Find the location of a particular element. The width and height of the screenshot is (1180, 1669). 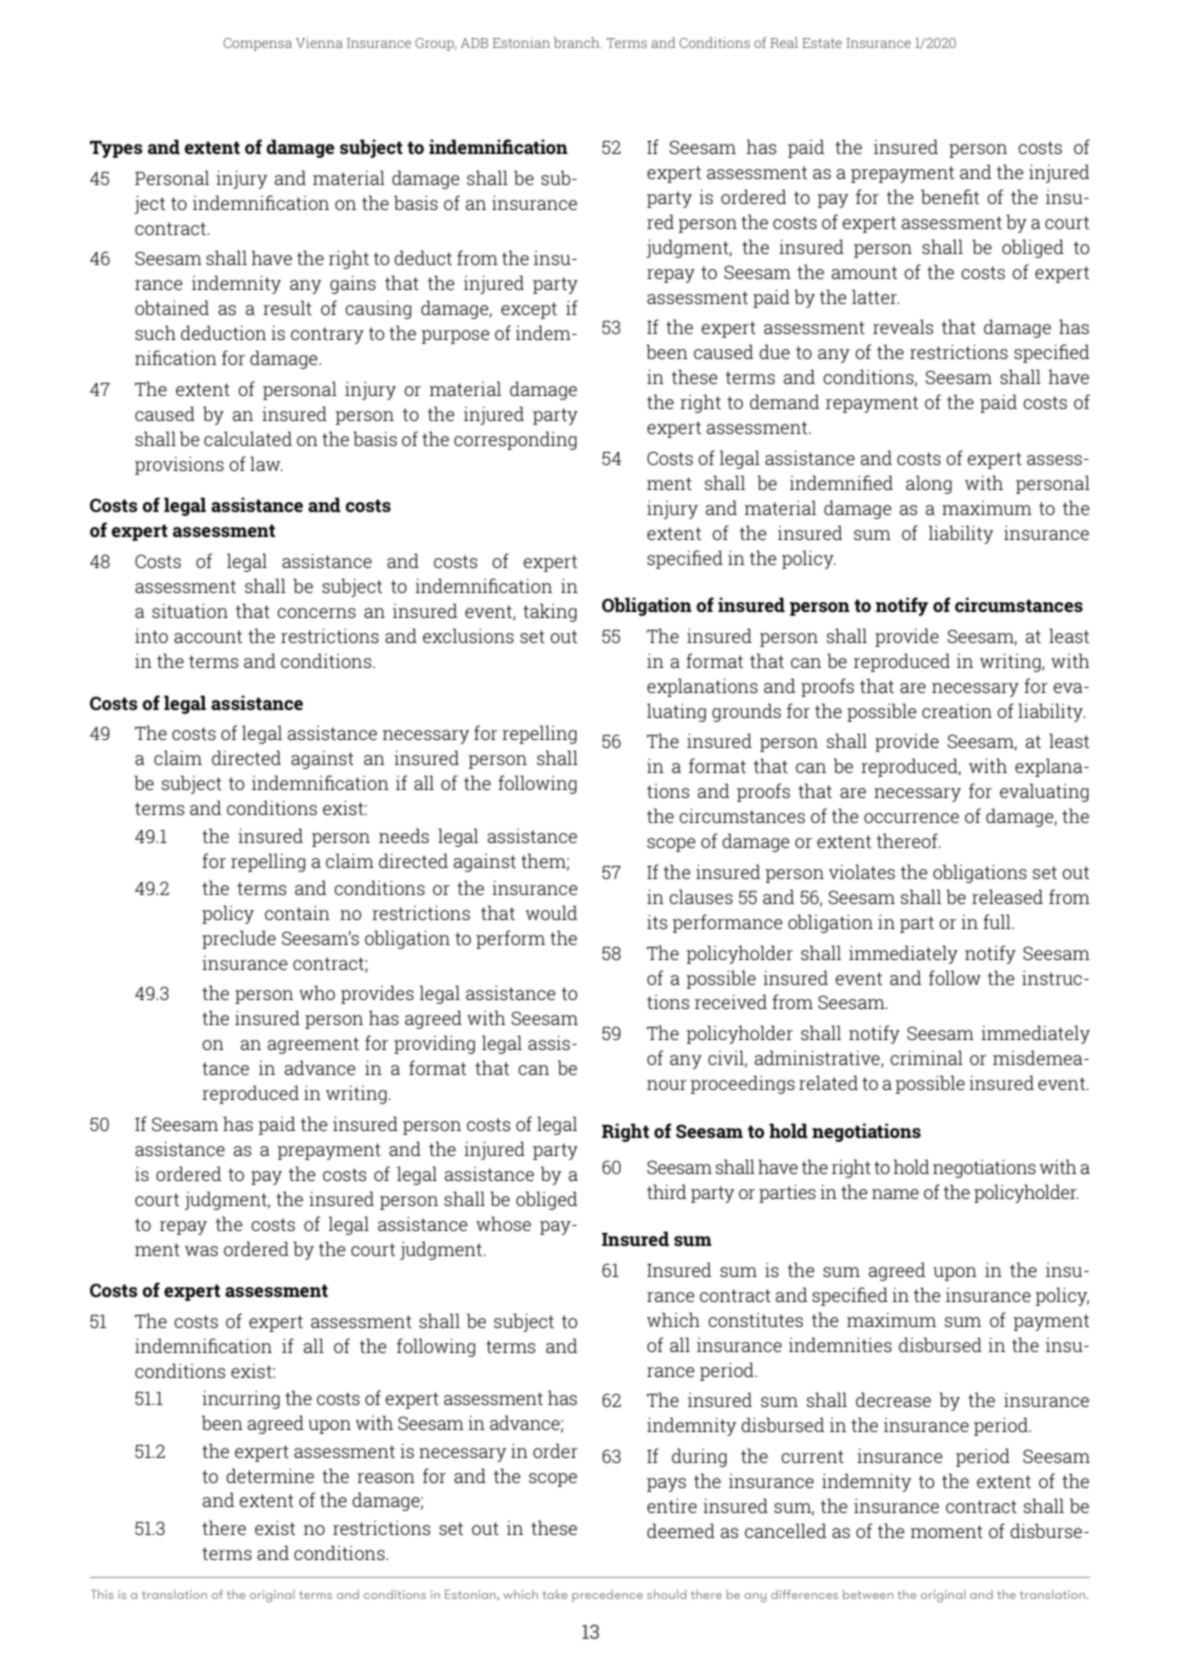

Estate is located at coordinates (822, 43).
